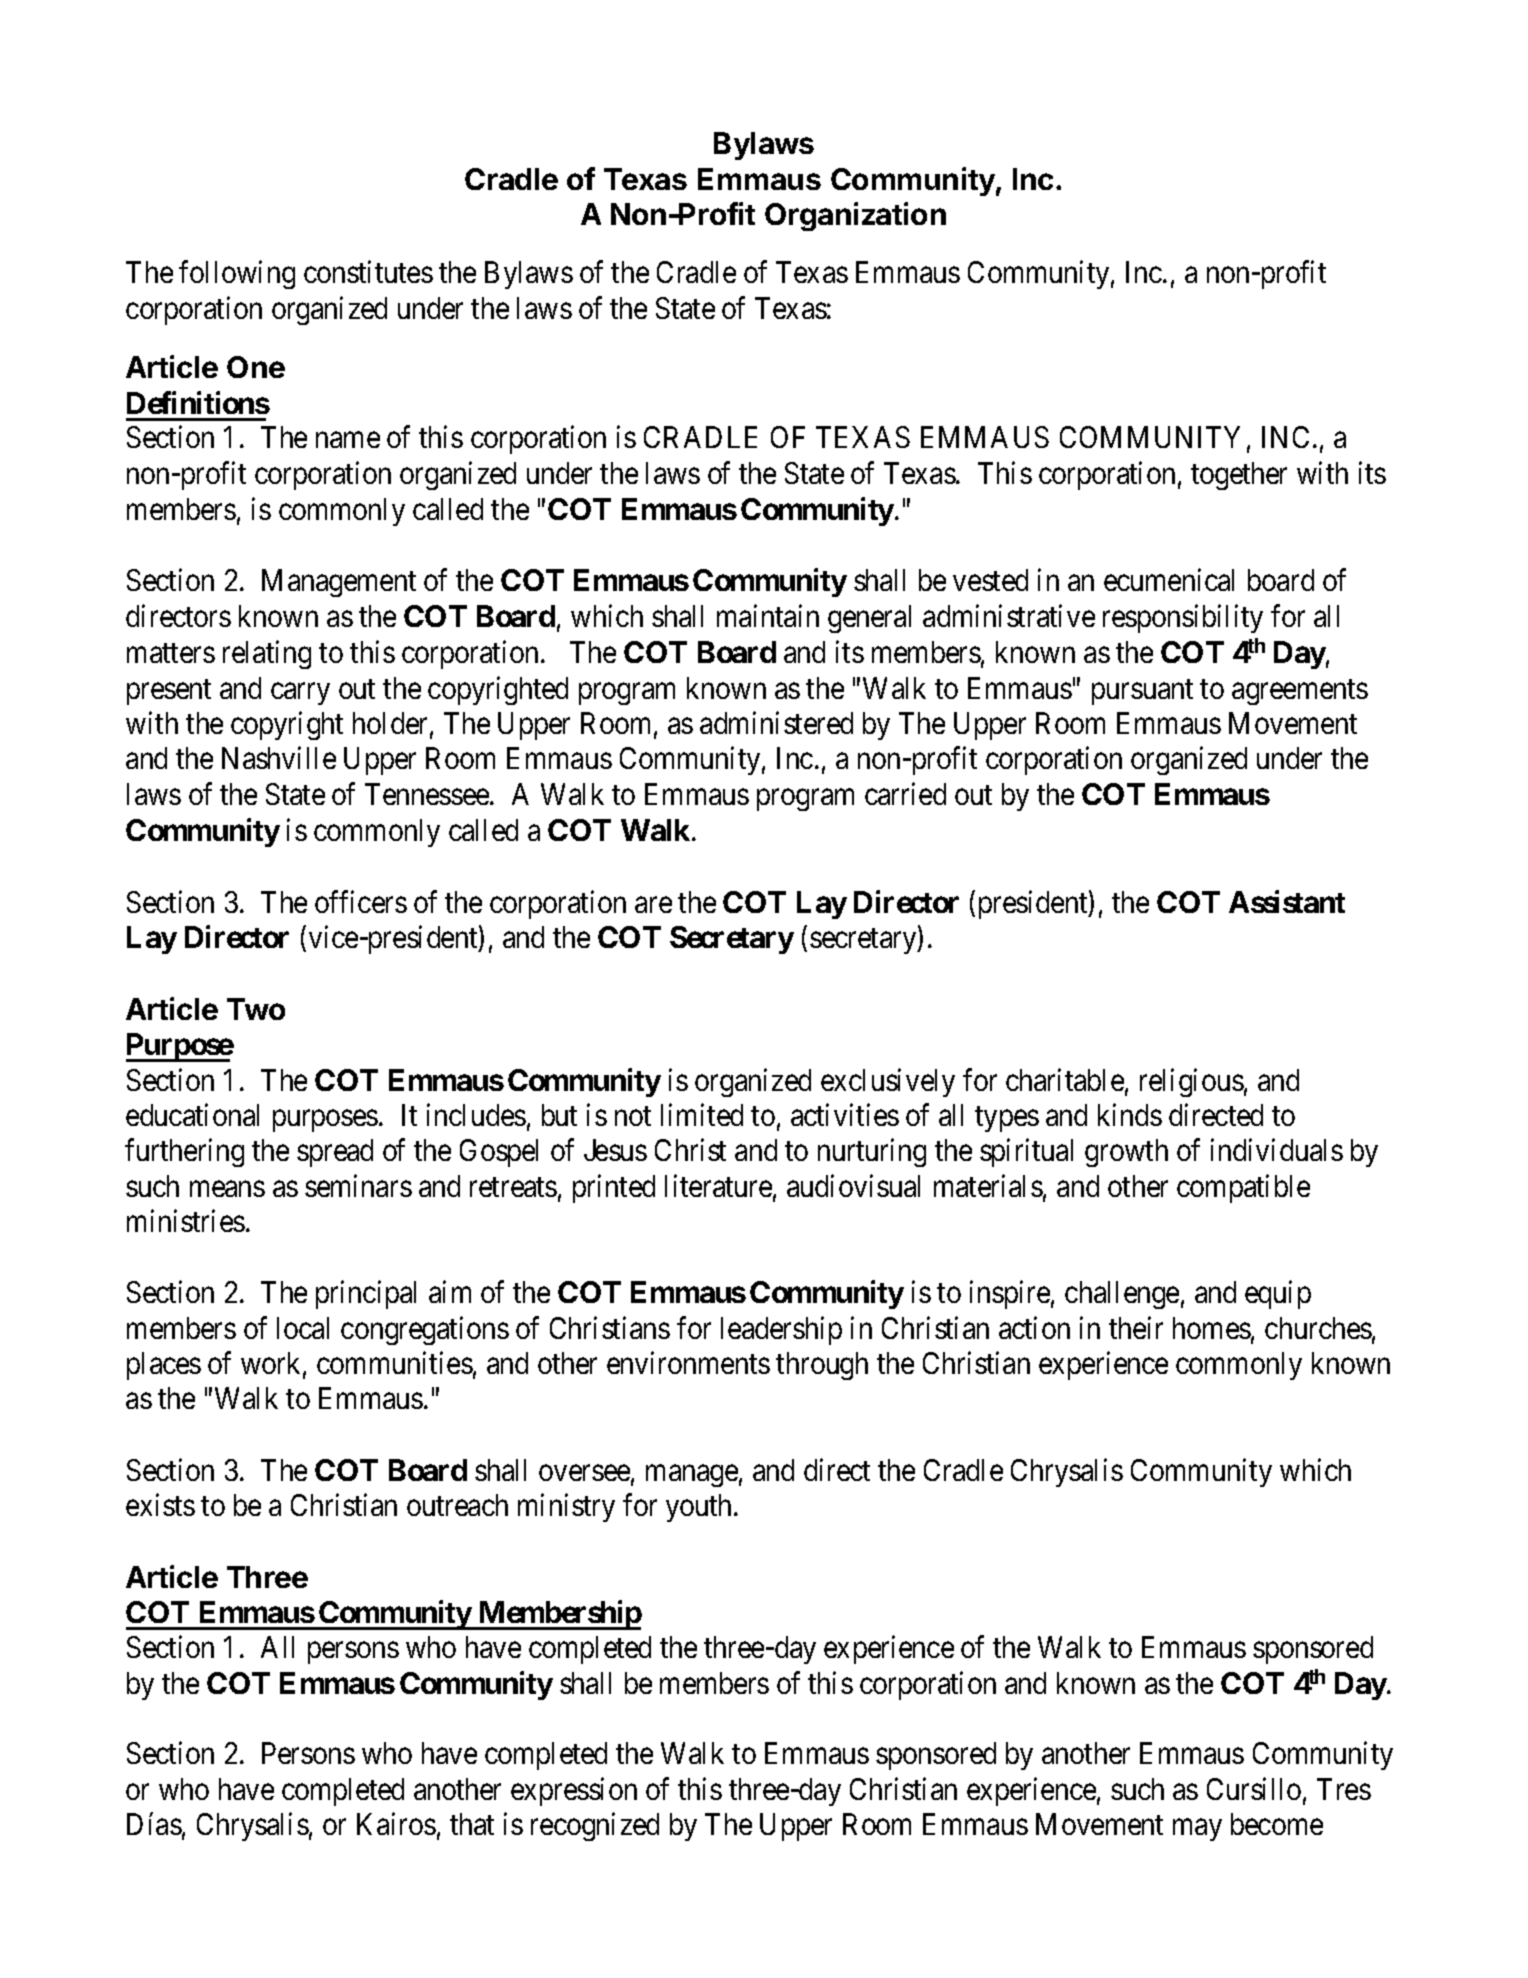 This page has width=1528, height=1978. What do you see at coordinates (1183, 619) in the page?
I see `responsibility` at bounding box center [1183, 619].
